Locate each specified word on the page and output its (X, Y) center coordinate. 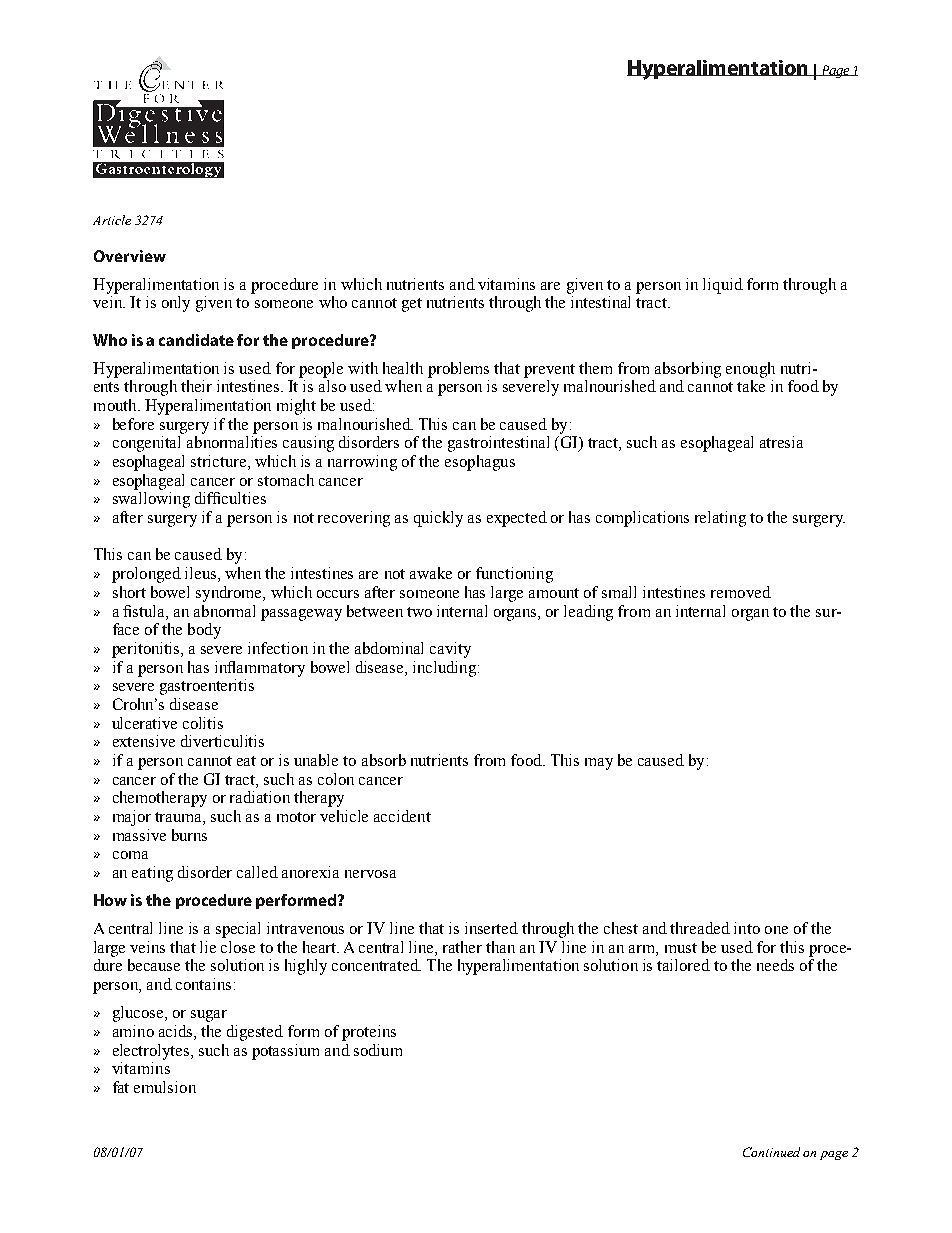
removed (741, 592)
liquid (723, 286)
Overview (130, 256)
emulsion (165, 1087)
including (446, 669)
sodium (378, 1050)
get (412, 305)
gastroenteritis (207, 687)
